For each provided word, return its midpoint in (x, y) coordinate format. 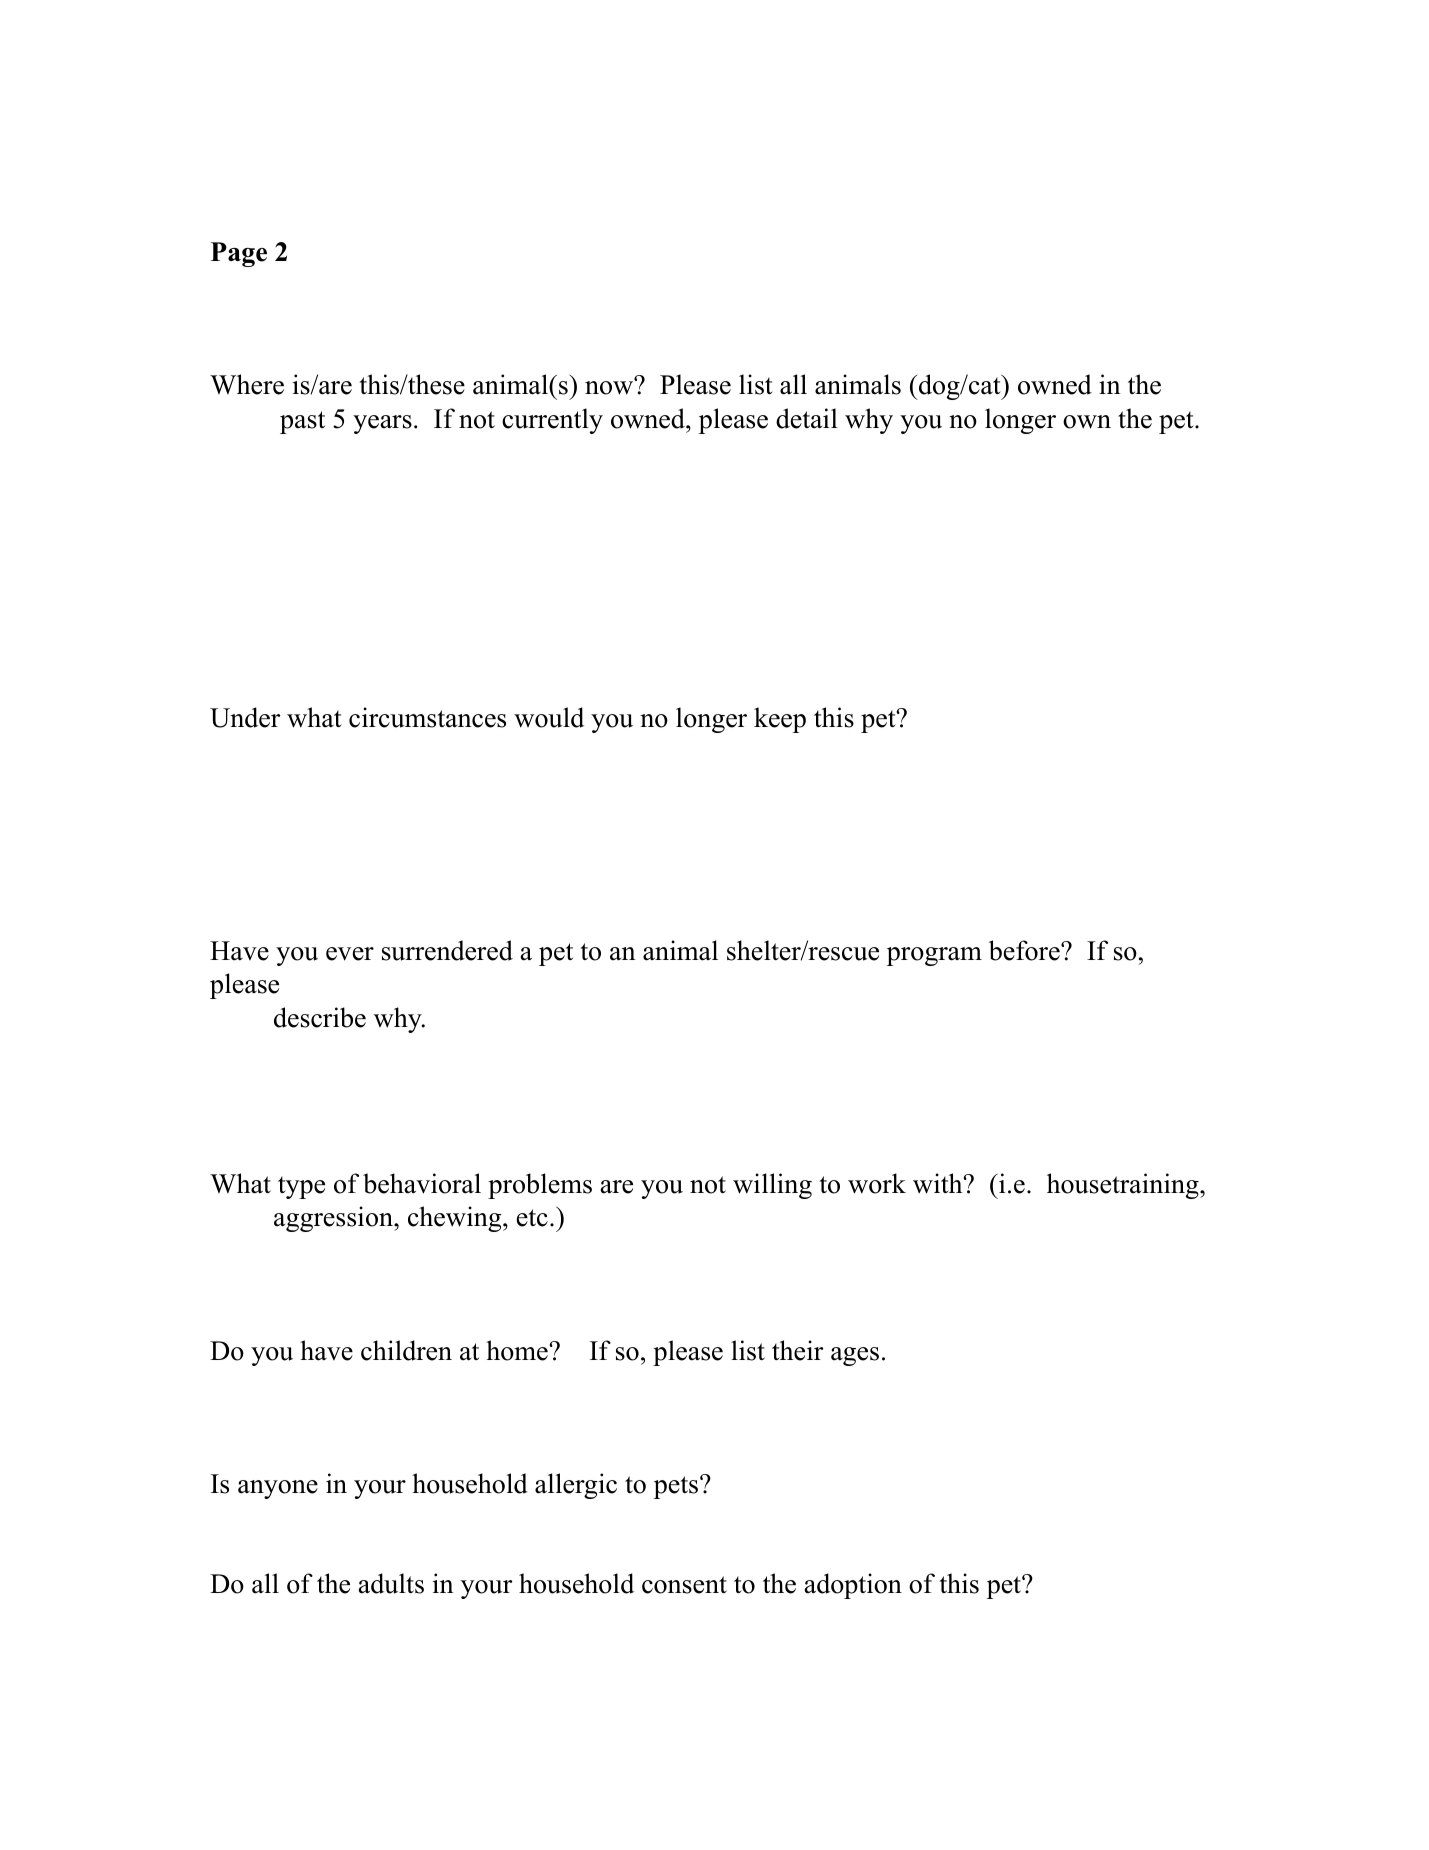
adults (391, 1583)
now (610, 387)
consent (684, 1585)
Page (239, 254)
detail (807, 418)
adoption (853, 1586)
